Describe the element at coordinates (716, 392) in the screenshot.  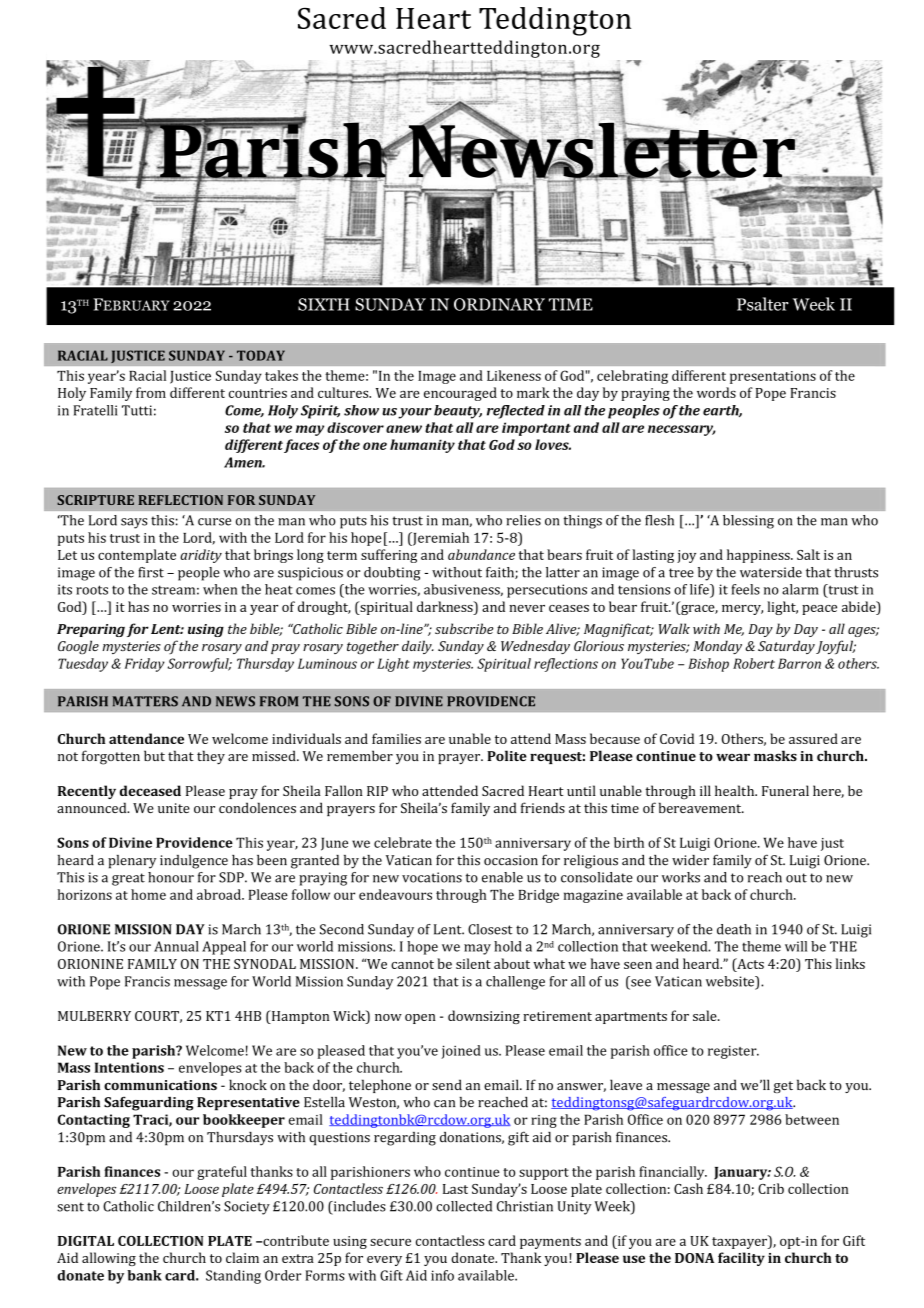
I see `words` at that location.
